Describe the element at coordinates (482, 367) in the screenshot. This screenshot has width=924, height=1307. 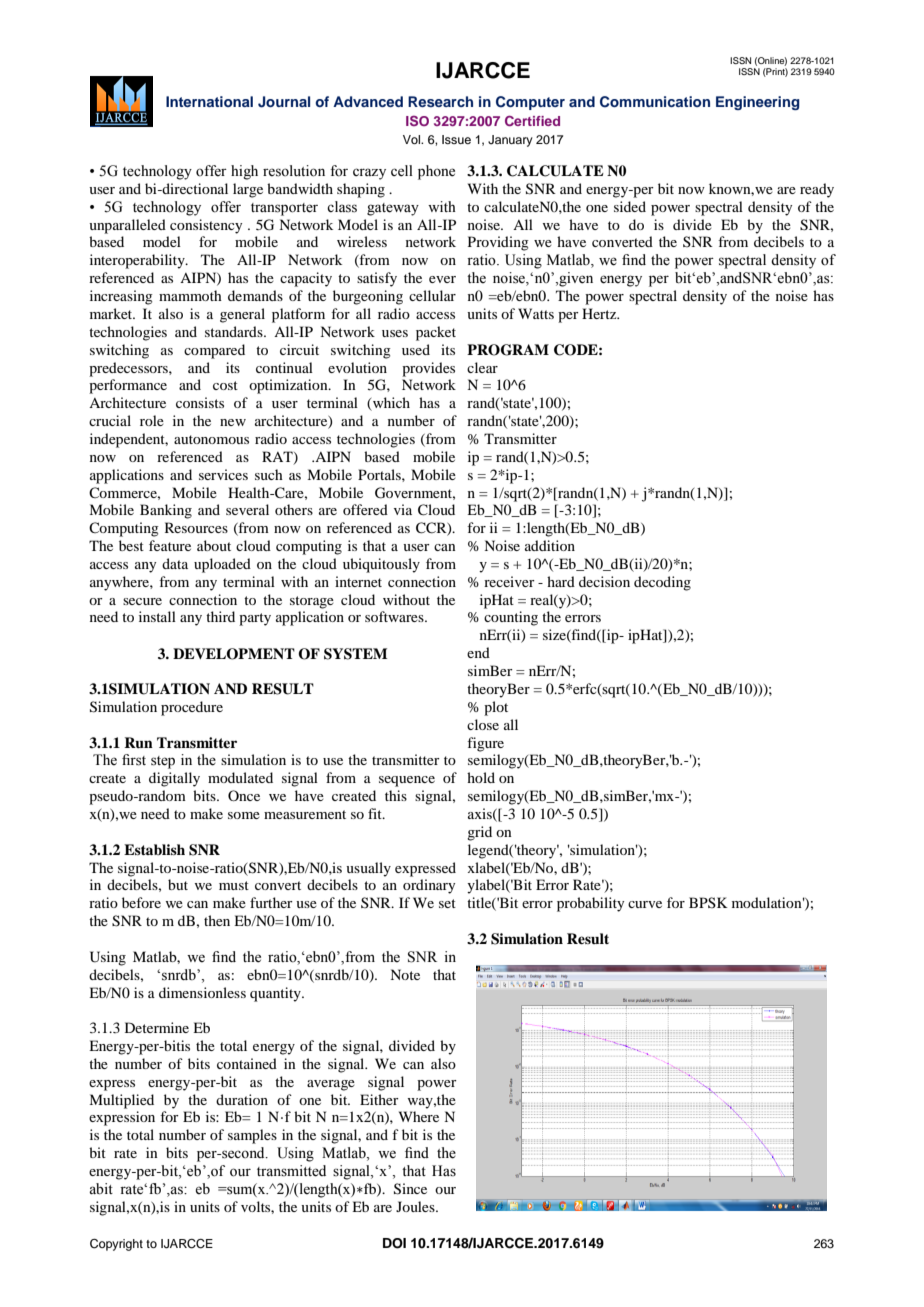
I see `clear` at that location.
